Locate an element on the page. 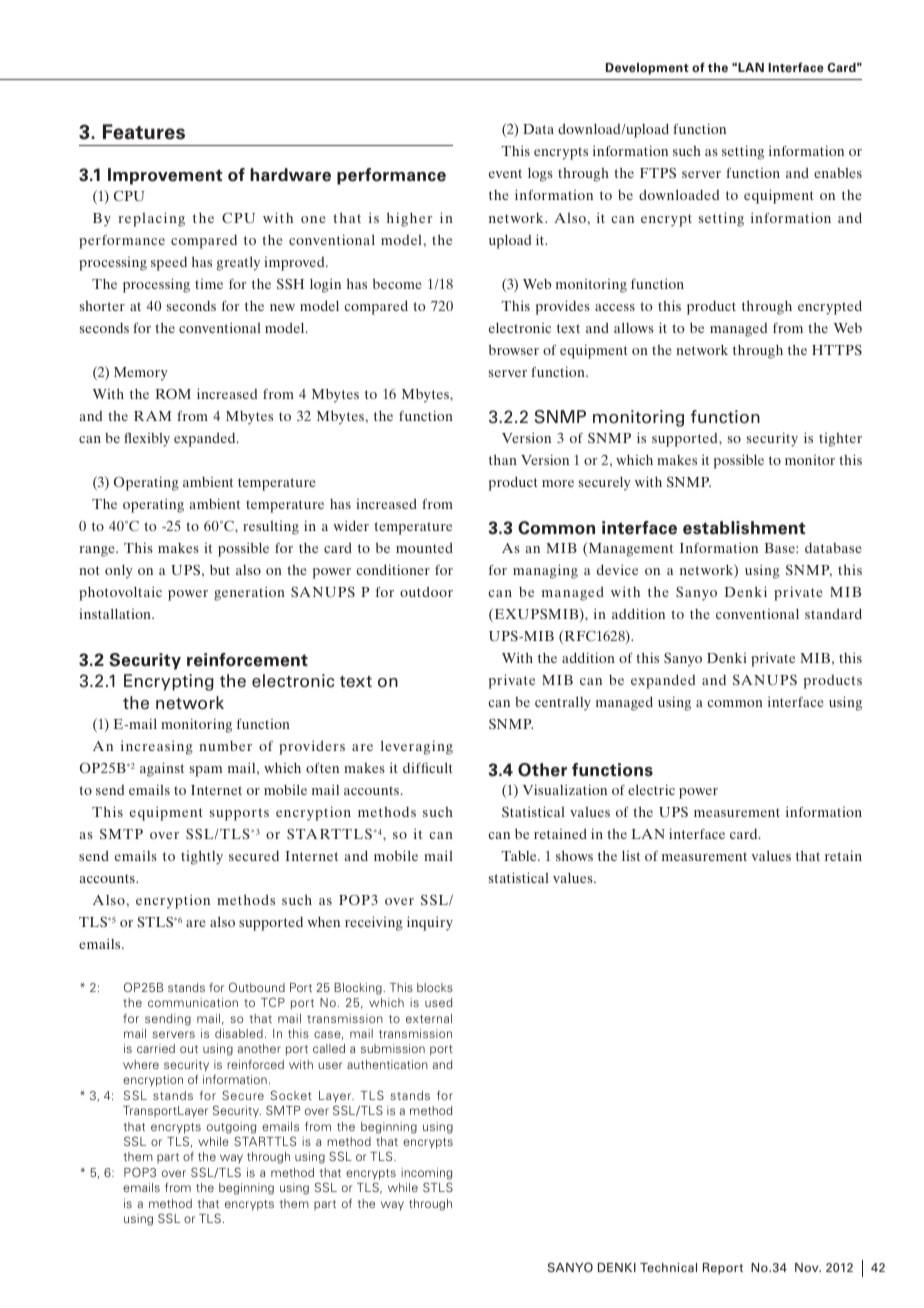 The image size is (924, 1308). difficult is located at coordinates (428, 767).
